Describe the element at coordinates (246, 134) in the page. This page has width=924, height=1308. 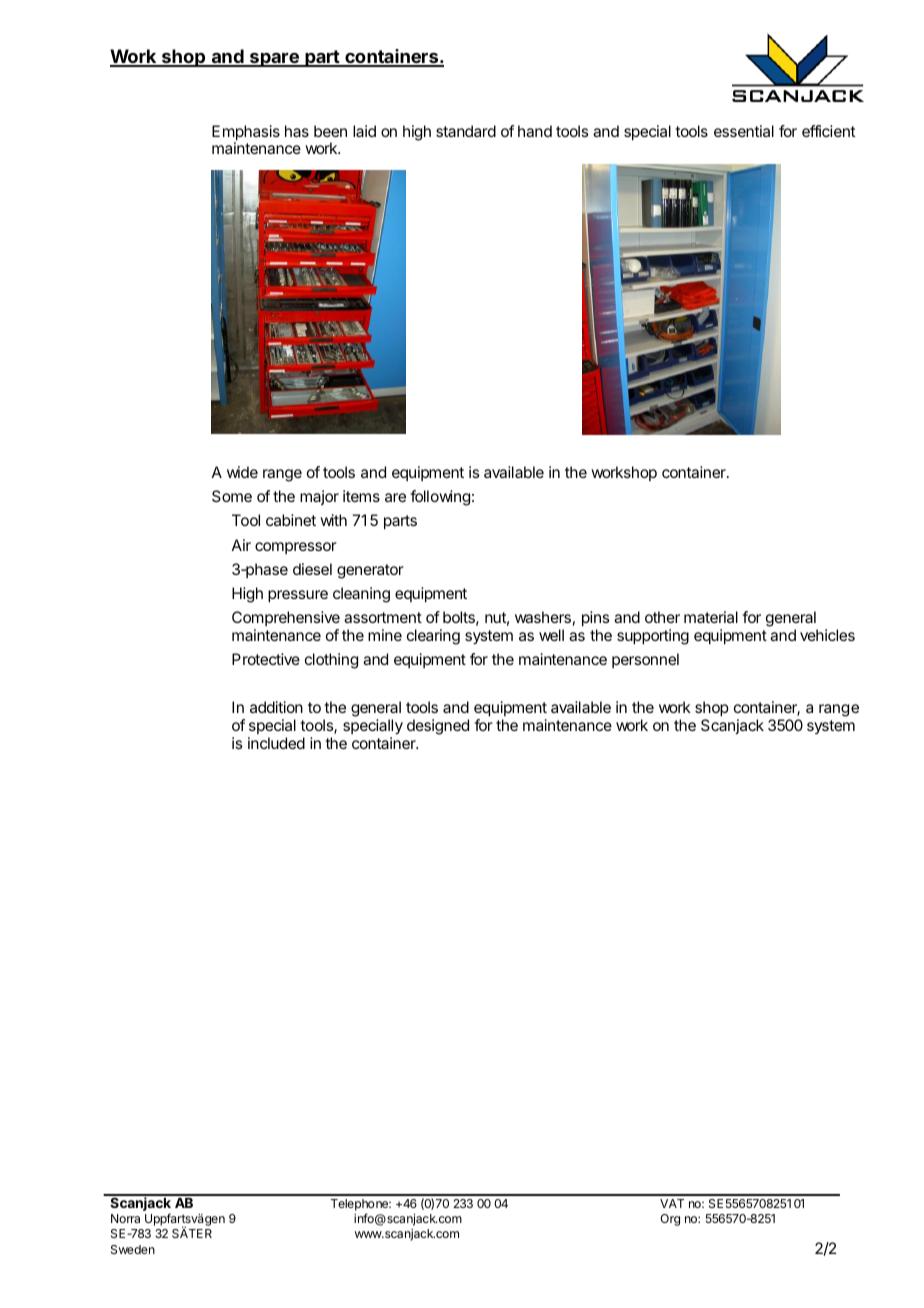
I see `Emphasis` at that location.
